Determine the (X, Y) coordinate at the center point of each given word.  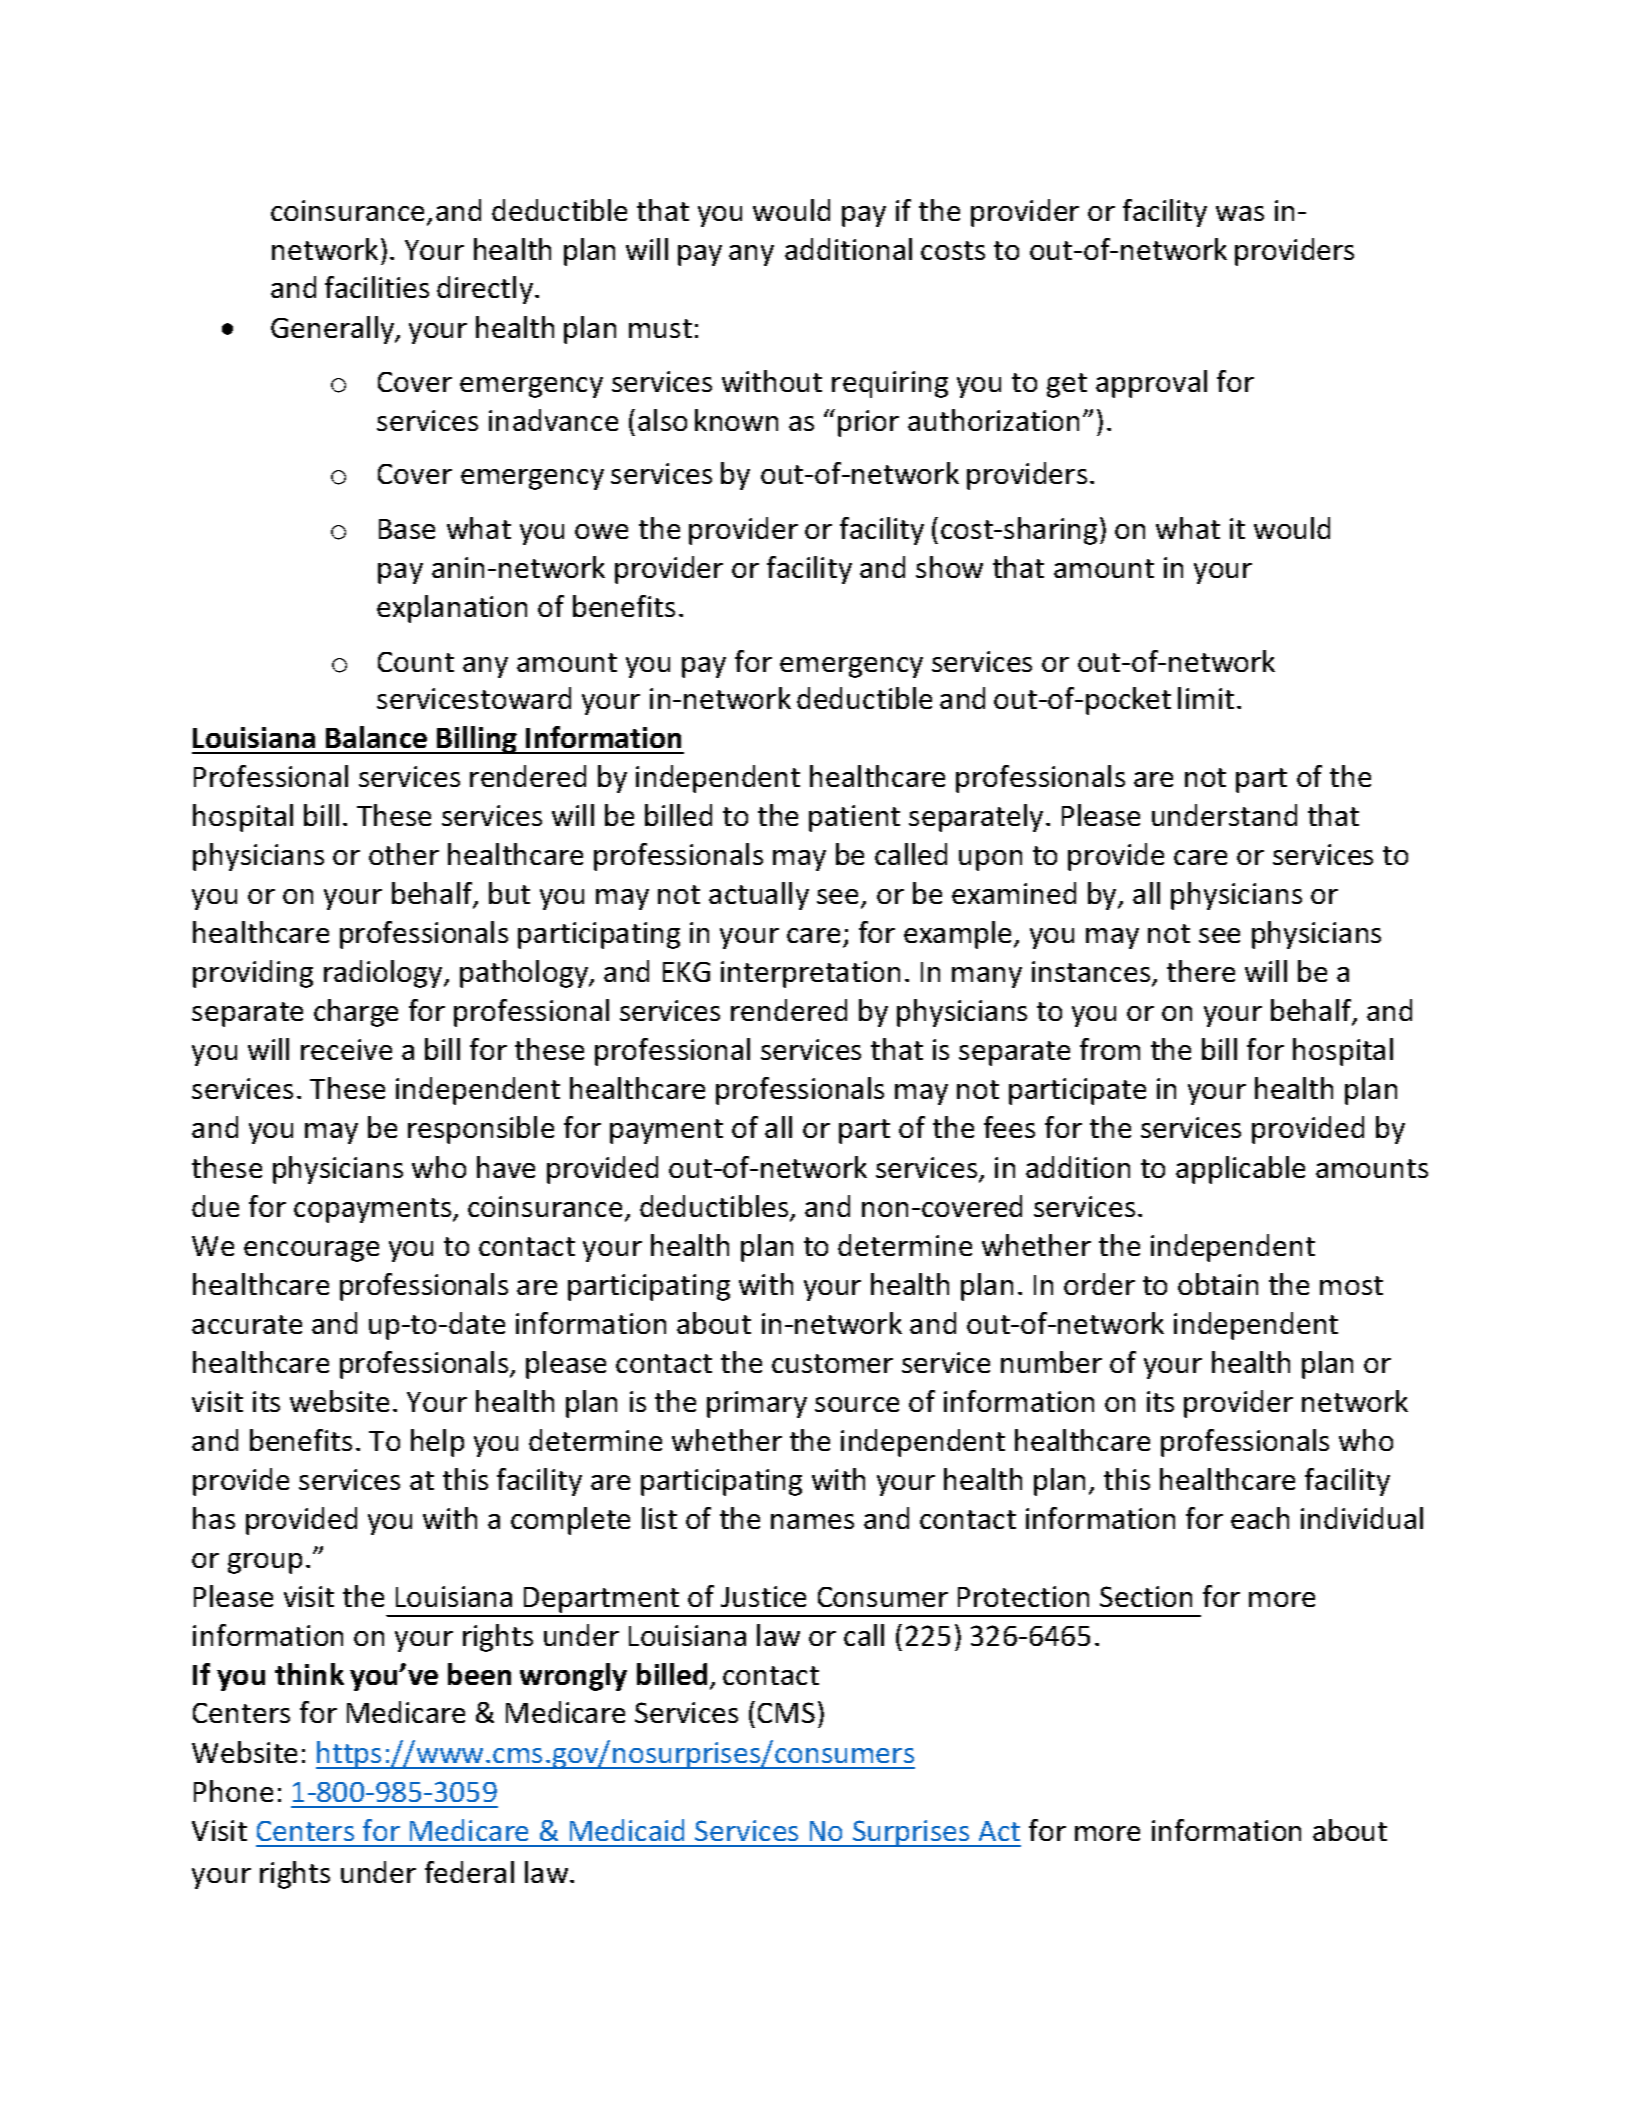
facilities (377, 287)
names (812, 1521)
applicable (1240, 1170)
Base (407, 529)
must (660, 328)
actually (759, 896)
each (1260, 1518)
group (265, 1563)
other (404, 854)
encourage (311, 1251)
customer (832, 1363)
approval (1151, 384)
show (949, 567)
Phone (233, 1791)
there (1201, 971)
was (1240, 213)
